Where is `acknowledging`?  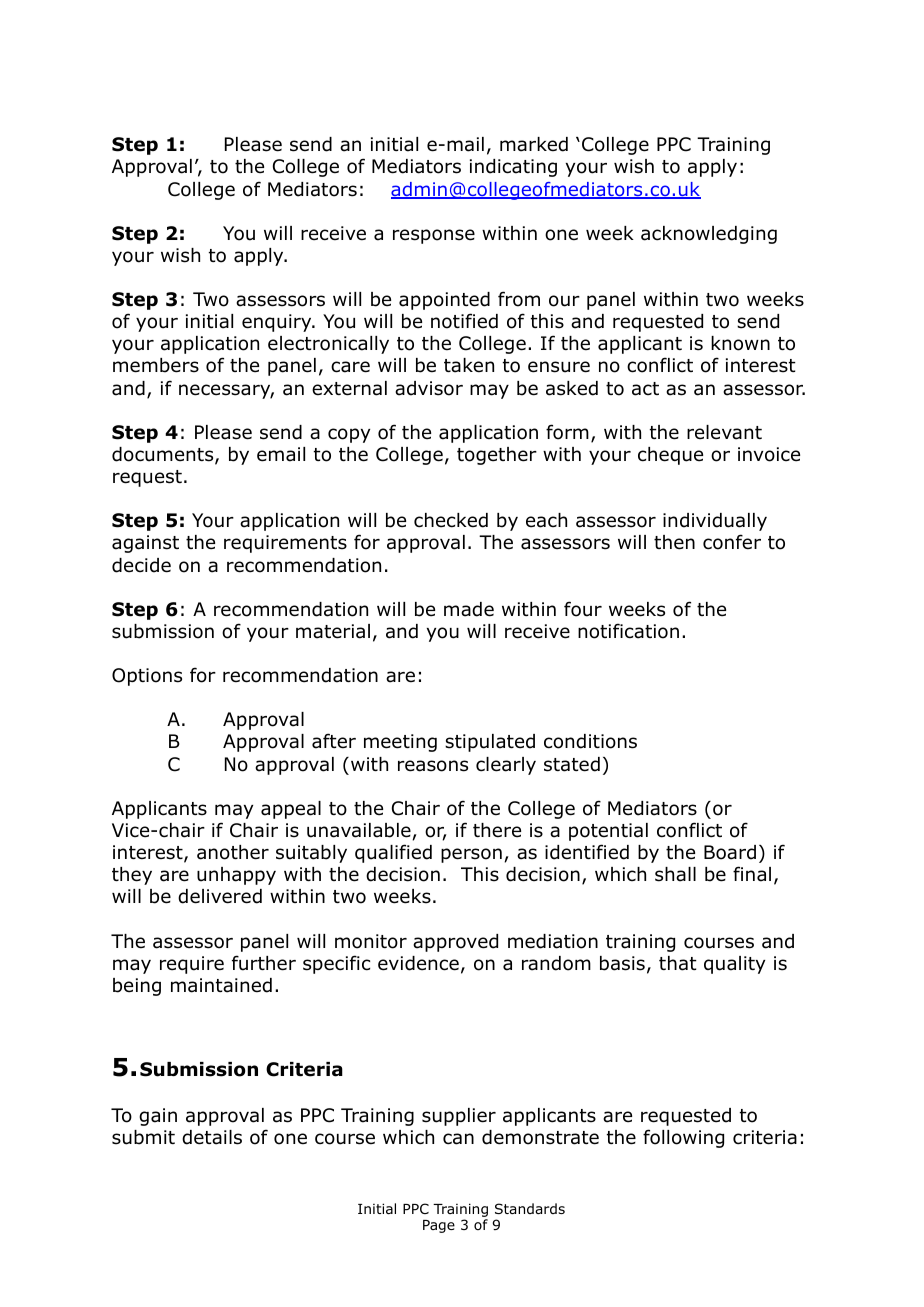
acknowledging is located at coordinates (709, 235).
